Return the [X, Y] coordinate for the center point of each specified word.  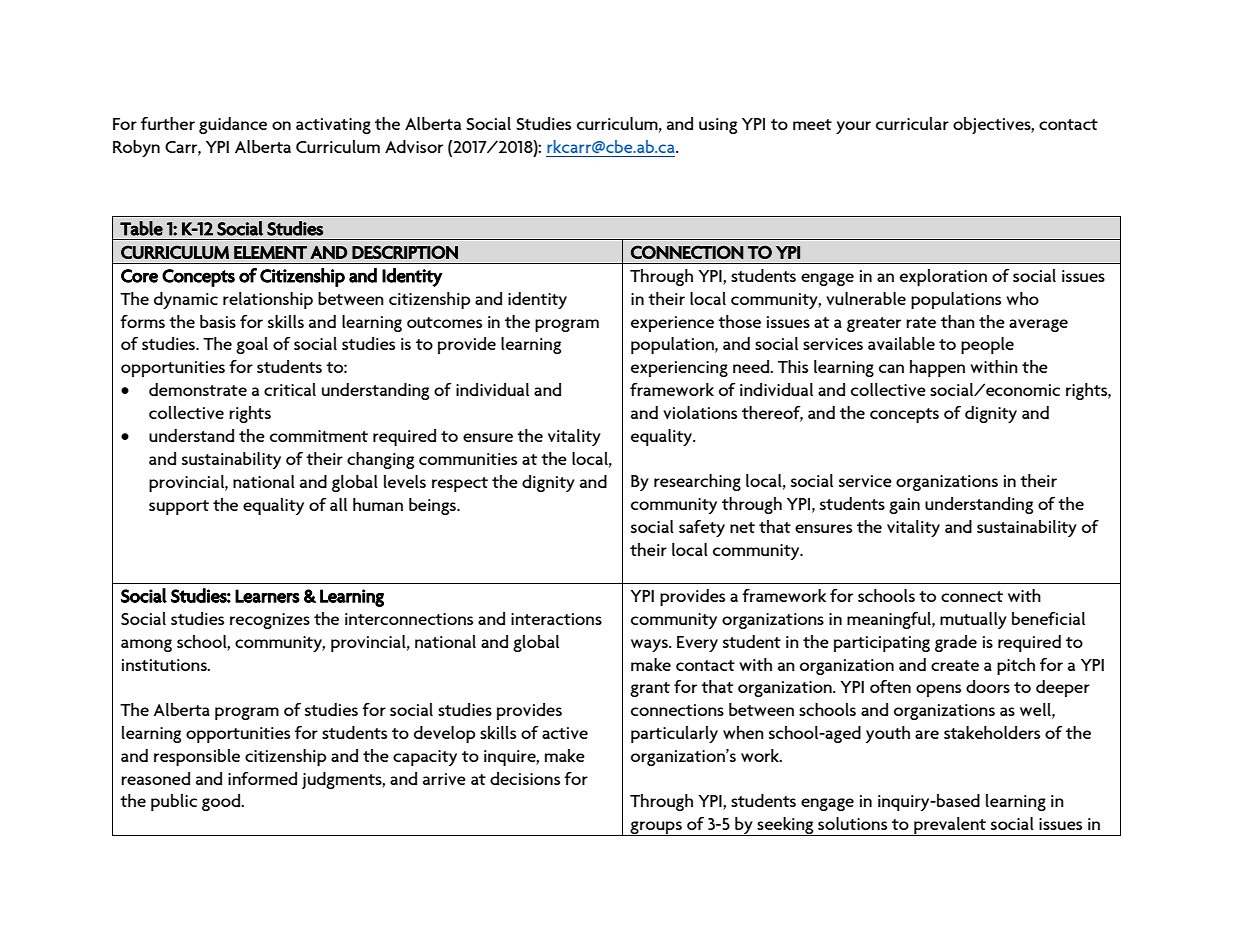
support [179, 507]
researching [697, 482]
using [718, 126]
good [222, 802]
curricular [912, 123]
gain [904, 506]
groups [656, 828]
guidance [233, 125]
